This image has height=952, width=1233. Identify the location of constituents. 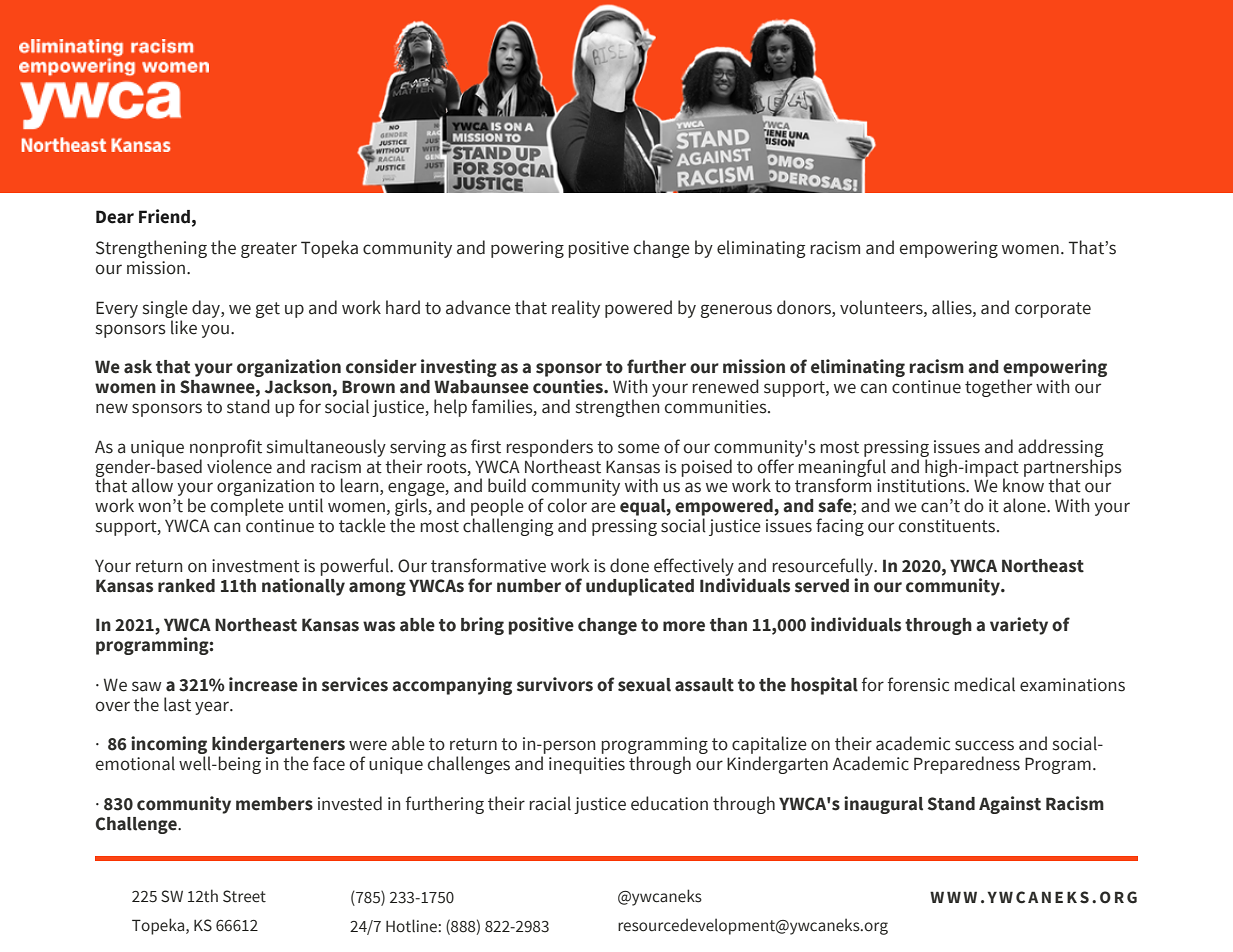
(948, 526).
